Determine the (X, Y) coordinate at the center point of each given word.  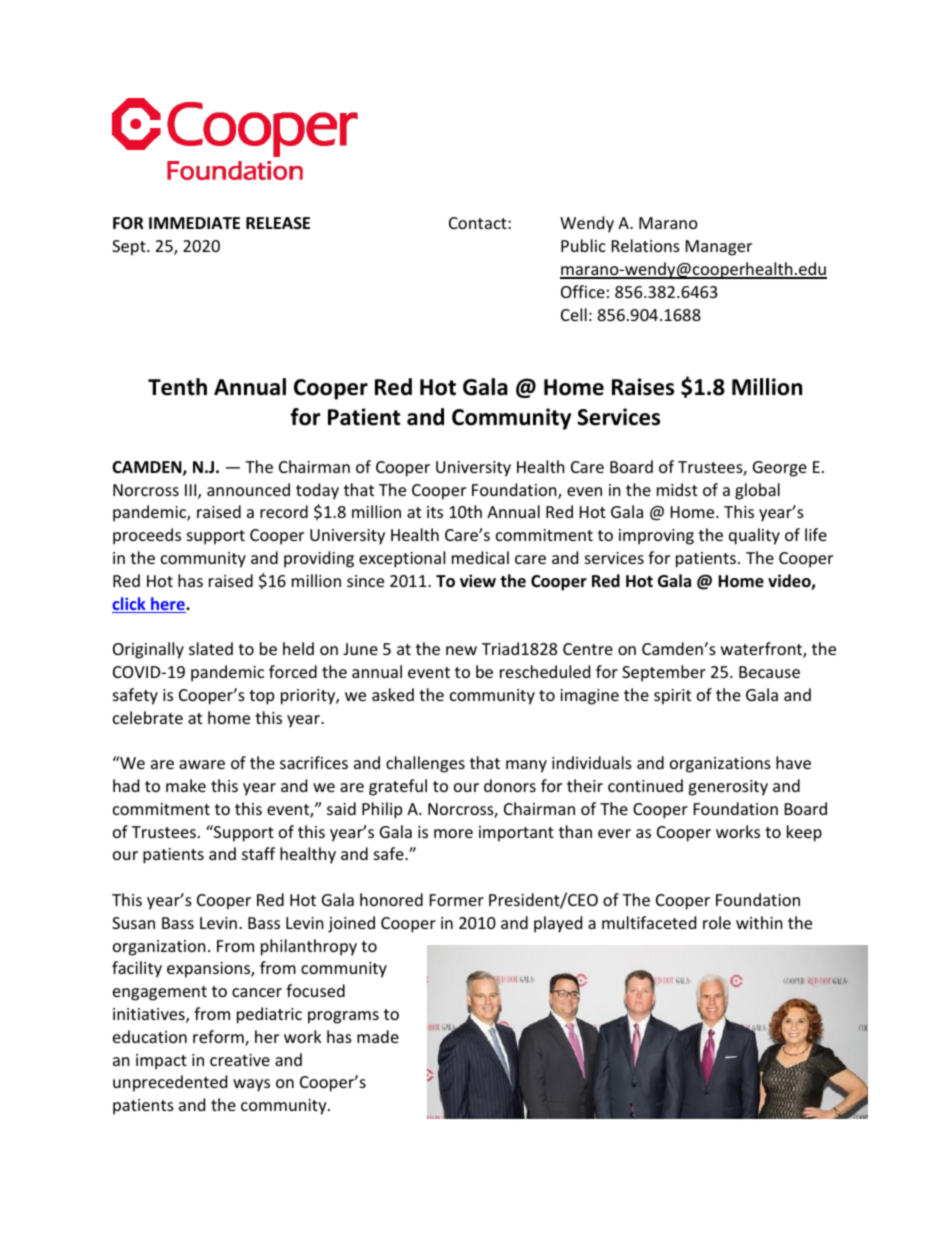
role (717, 922)
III (192, 491)
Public (583, 245)
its (435, 512)
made (378, 1036)
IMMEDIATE (194, 223)
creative (240, 1060)
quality (754, 536)
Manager (719, 248)
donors (510, 785)
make (186, 785)
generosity (728, 788)
